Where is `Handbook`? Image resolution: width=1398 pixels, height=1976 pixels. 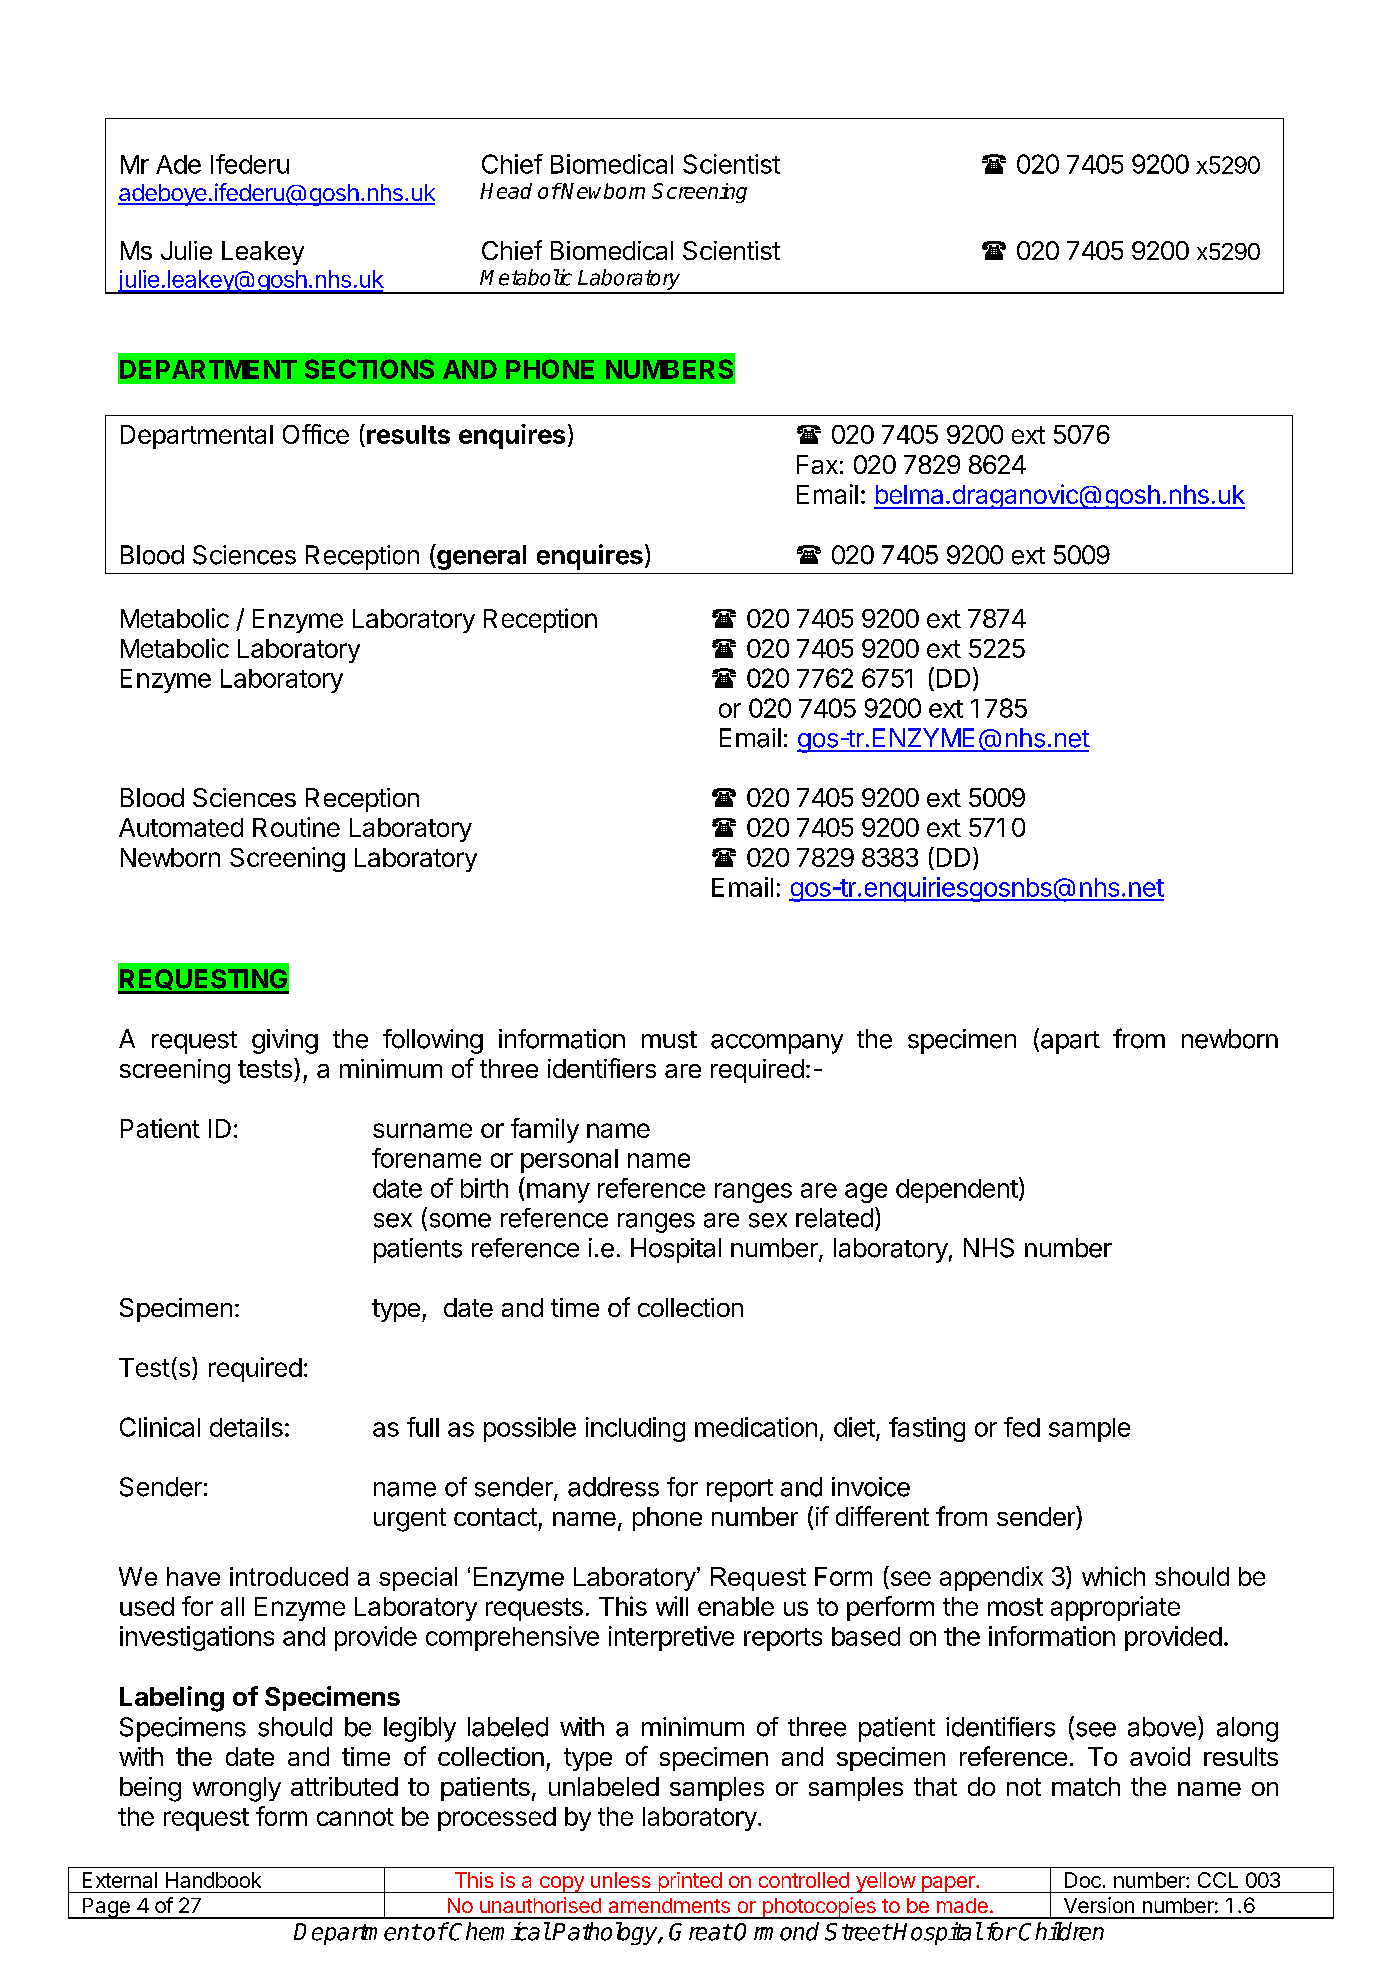 Handbook is located at coordinates (213, 1880).
